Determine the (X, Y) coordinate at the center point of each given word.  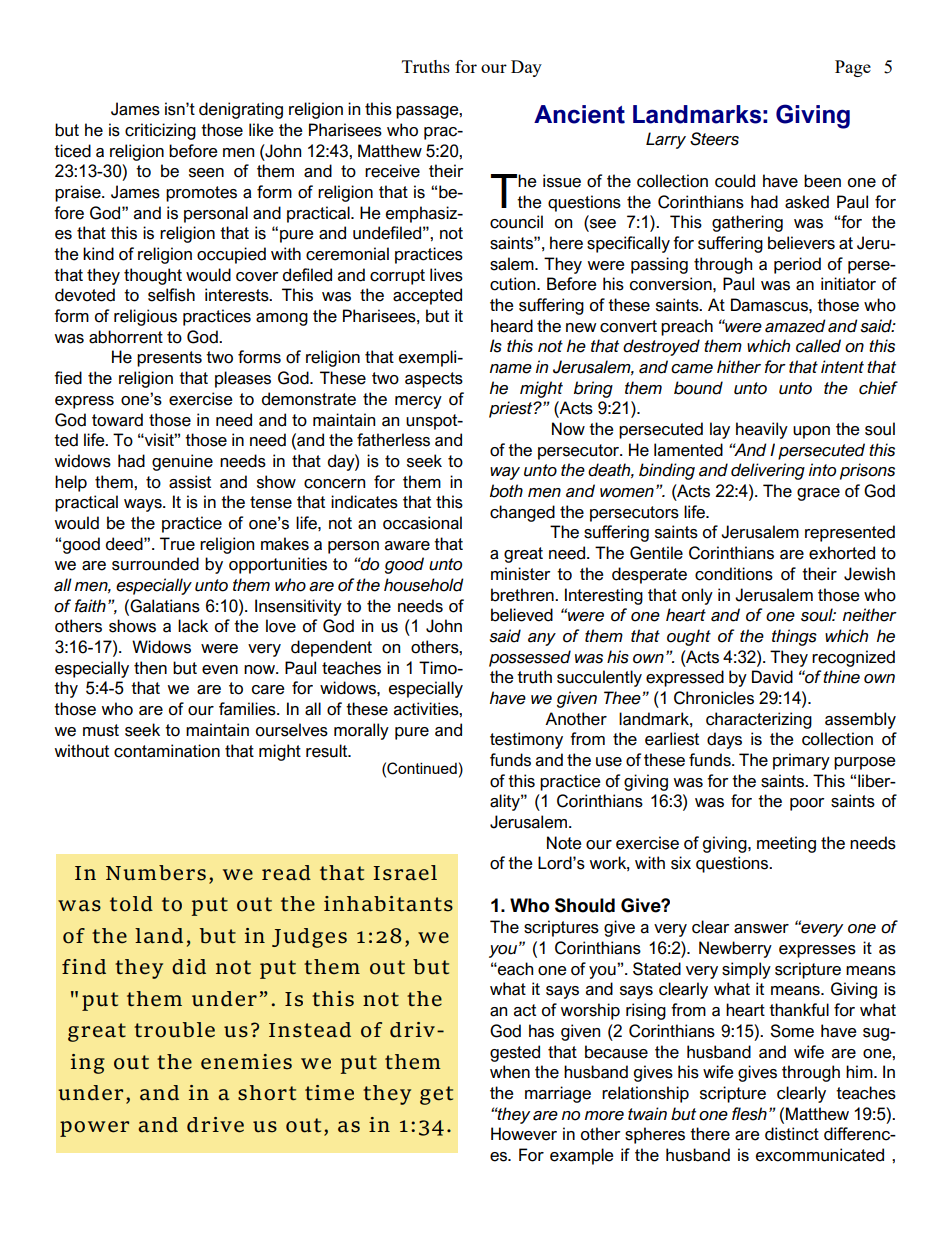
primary (801, 761)
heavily (762, 430)
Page (853, 68)
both (506, 491)
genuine (182, 462)
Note (564, 843)
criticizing (160, 131)
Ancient (579, 114)
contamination (167, 751)
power (94, 1129)
